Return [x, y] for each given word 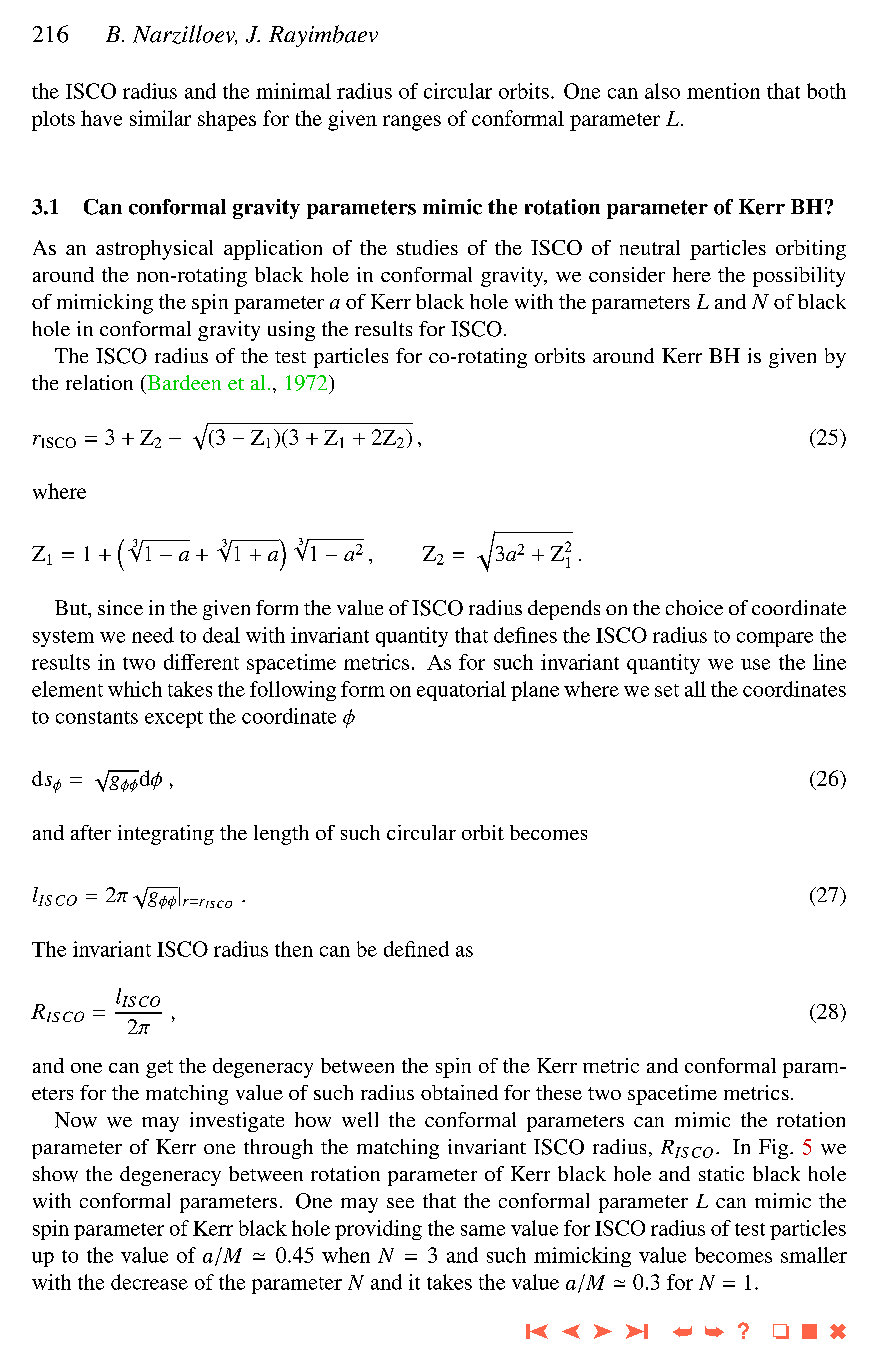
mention [723, 91]
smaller [814, 1255]
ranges [412, 123]
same [483, 1230]
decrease [149, 1282]
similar [160, 118]
